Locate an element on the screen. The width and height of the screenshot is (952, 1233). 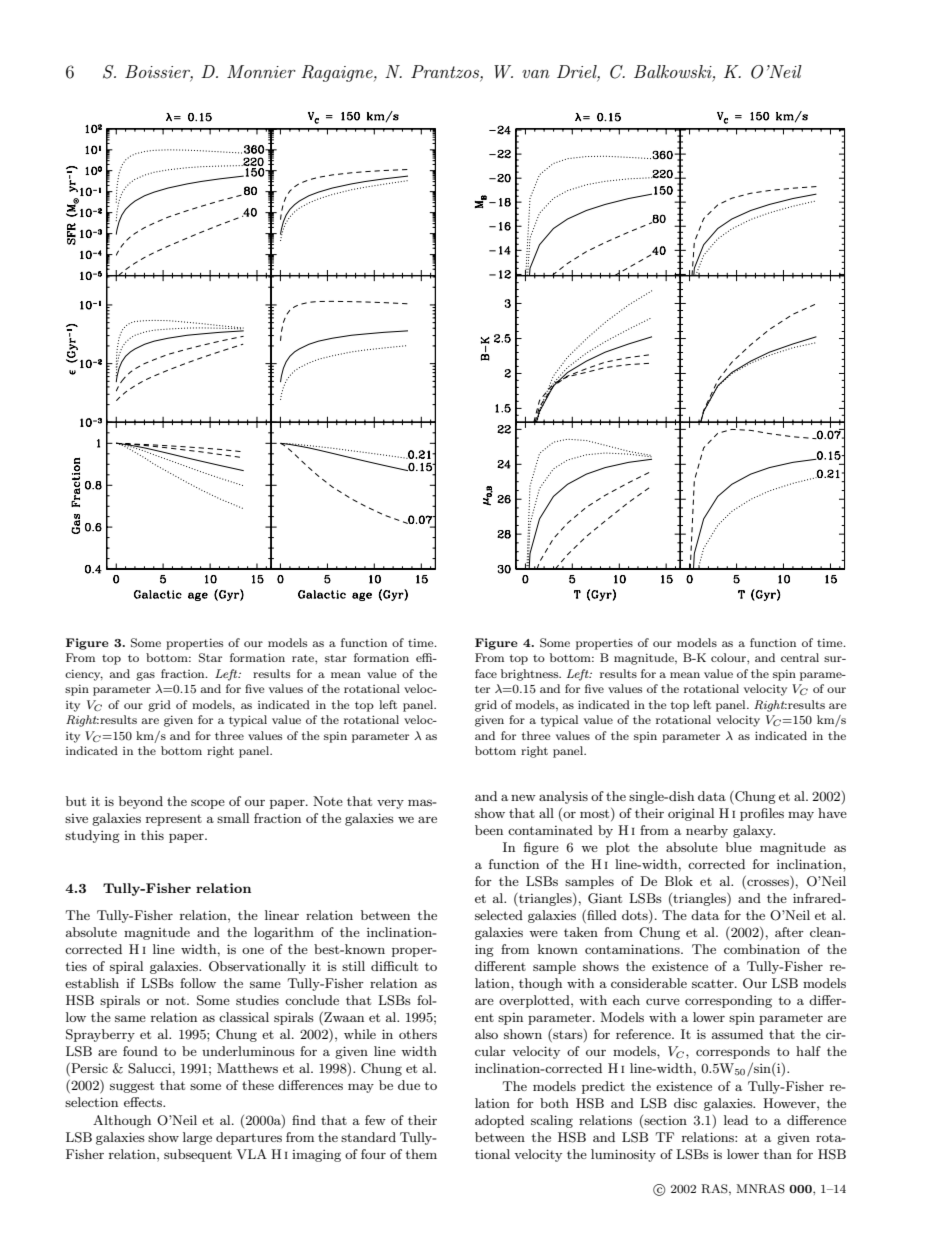
subsequent is located at coordinates (198, 1155).
